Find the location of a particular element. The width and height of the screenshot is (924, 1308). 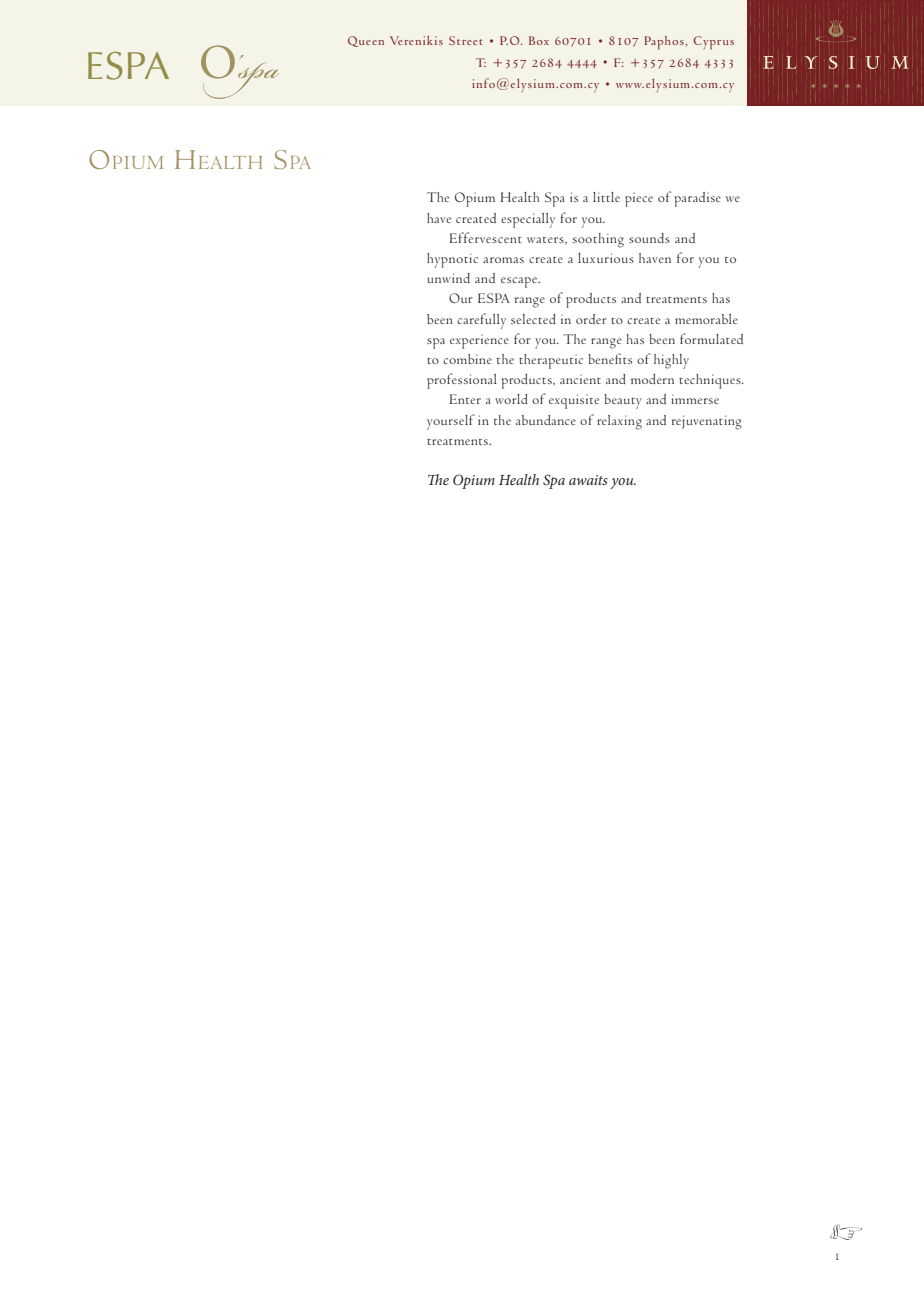

paradise is located at coordinates (698, 199).
